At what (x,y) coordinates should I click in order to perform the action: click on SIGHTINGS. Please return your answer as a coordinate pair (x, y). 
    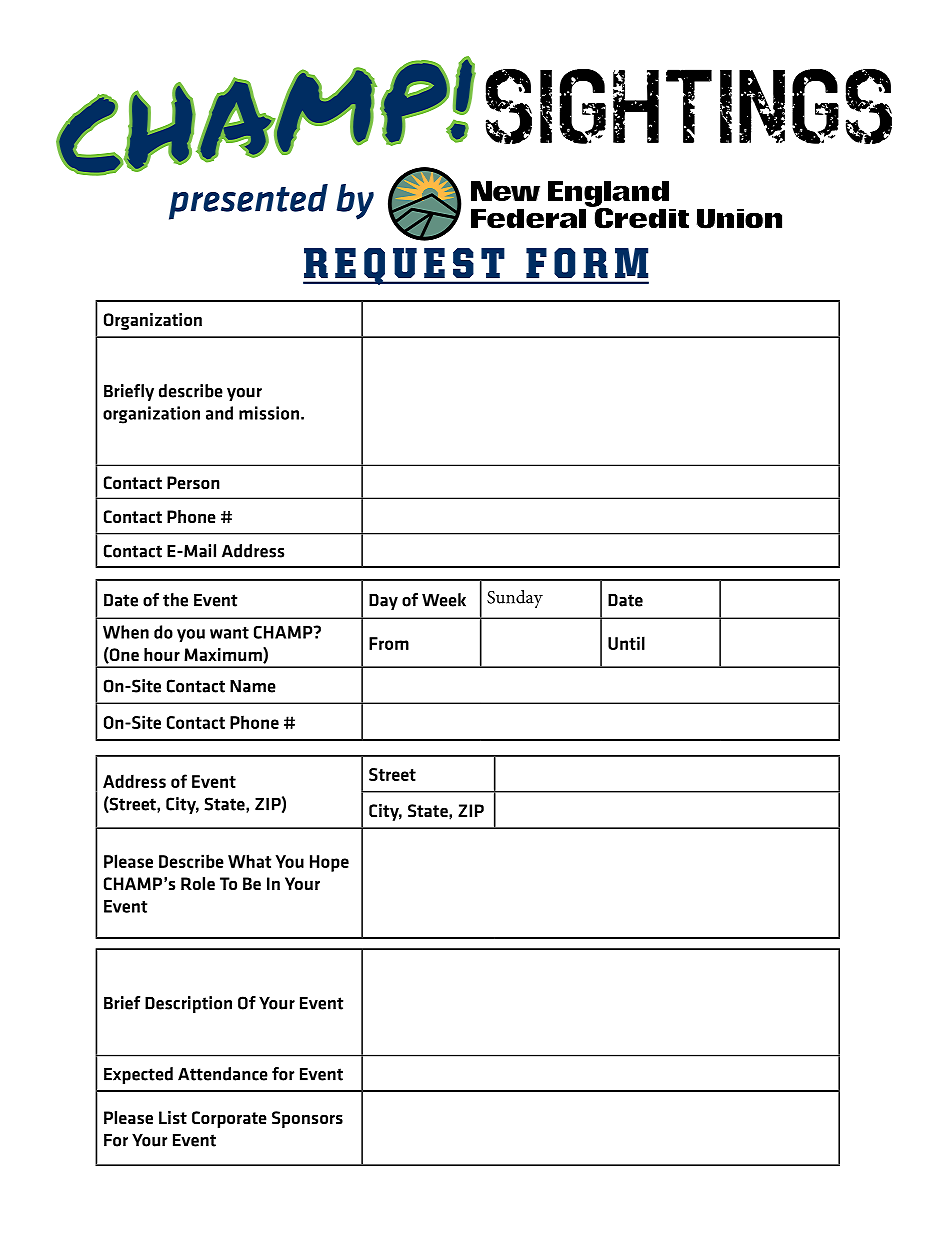
    Looking at the image, I should click on (689, 106).
